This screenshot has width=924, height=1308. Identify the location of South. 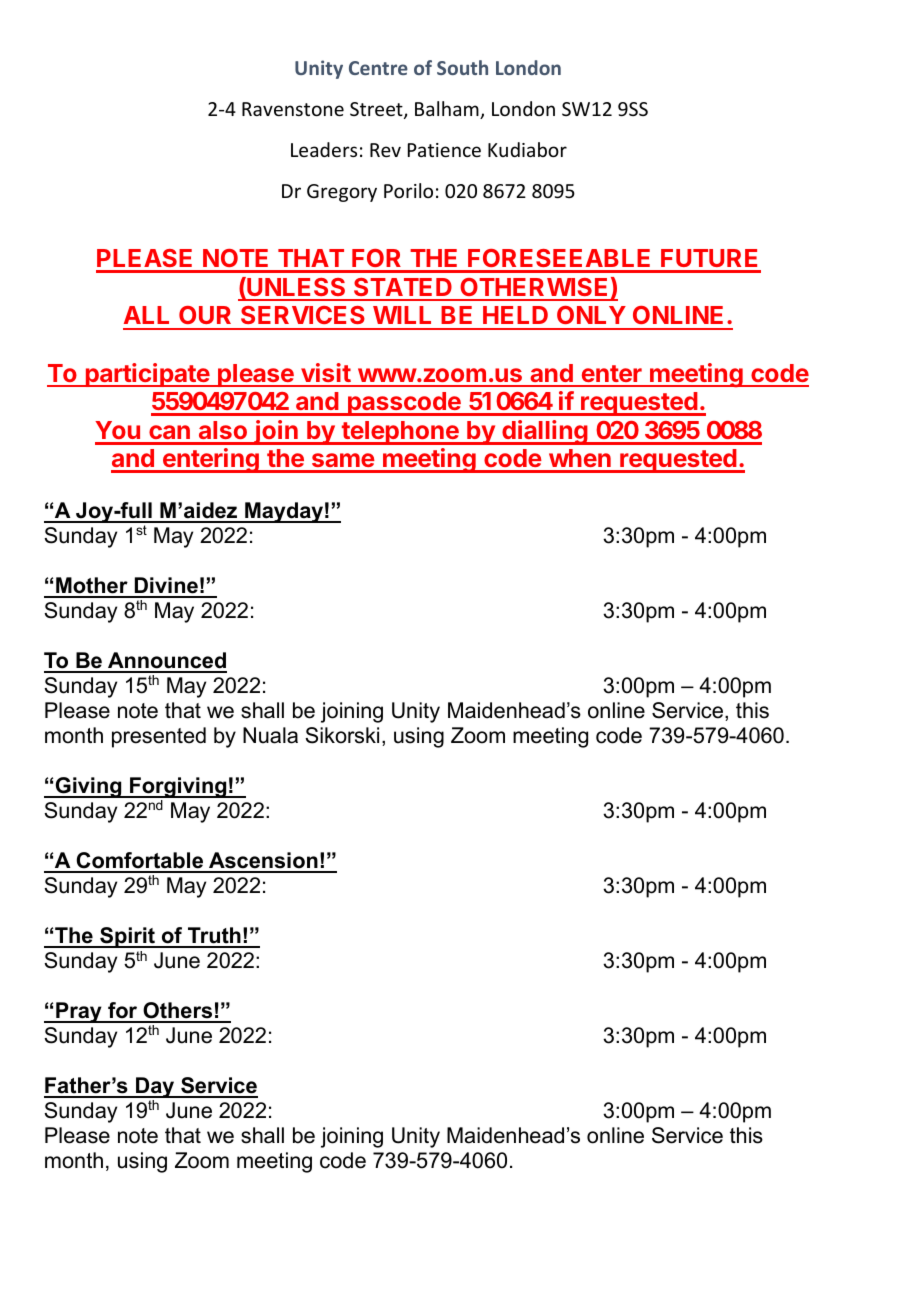
(462, 67).
